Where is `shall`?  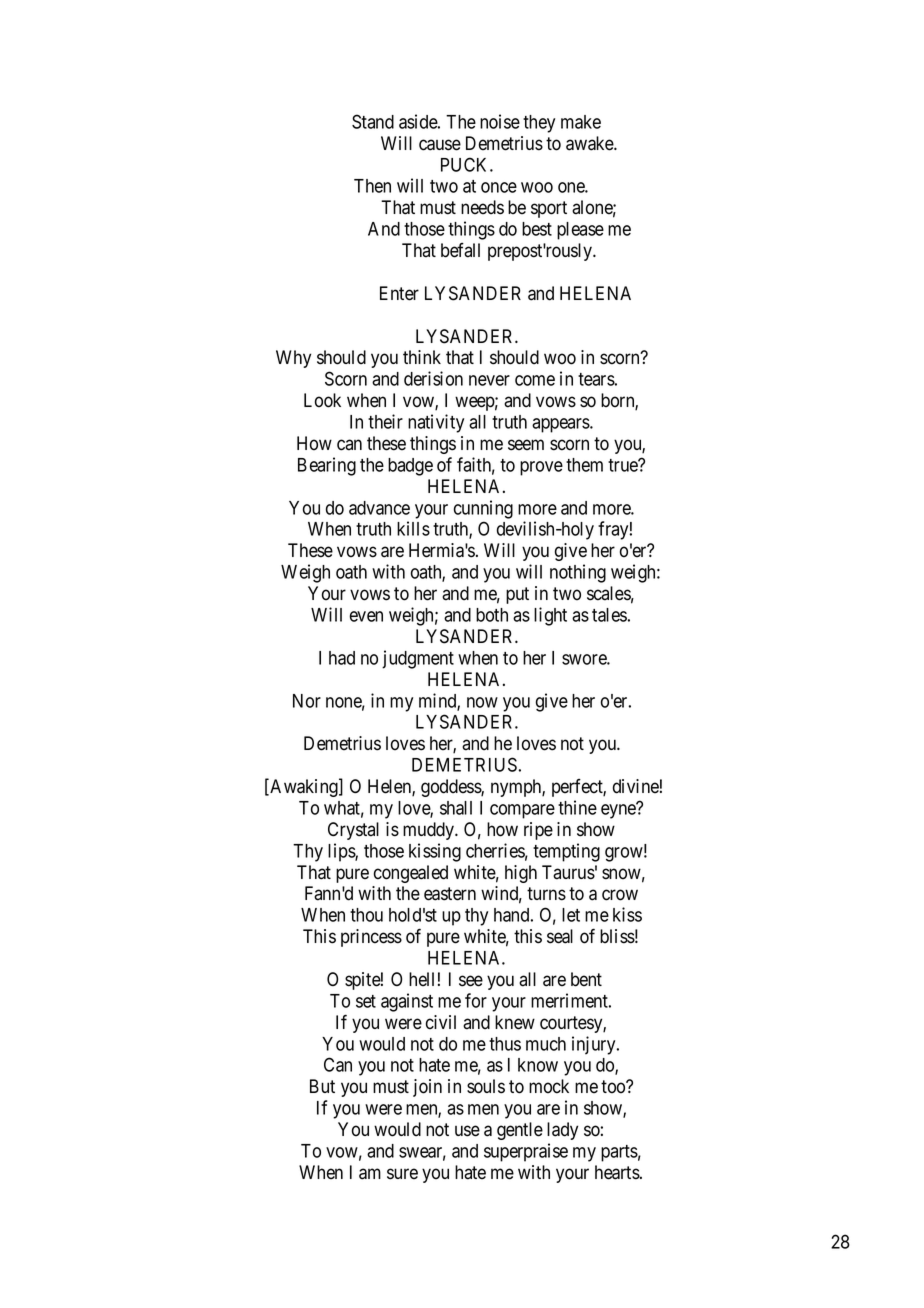
shall is located at coordinates (456, 808).
